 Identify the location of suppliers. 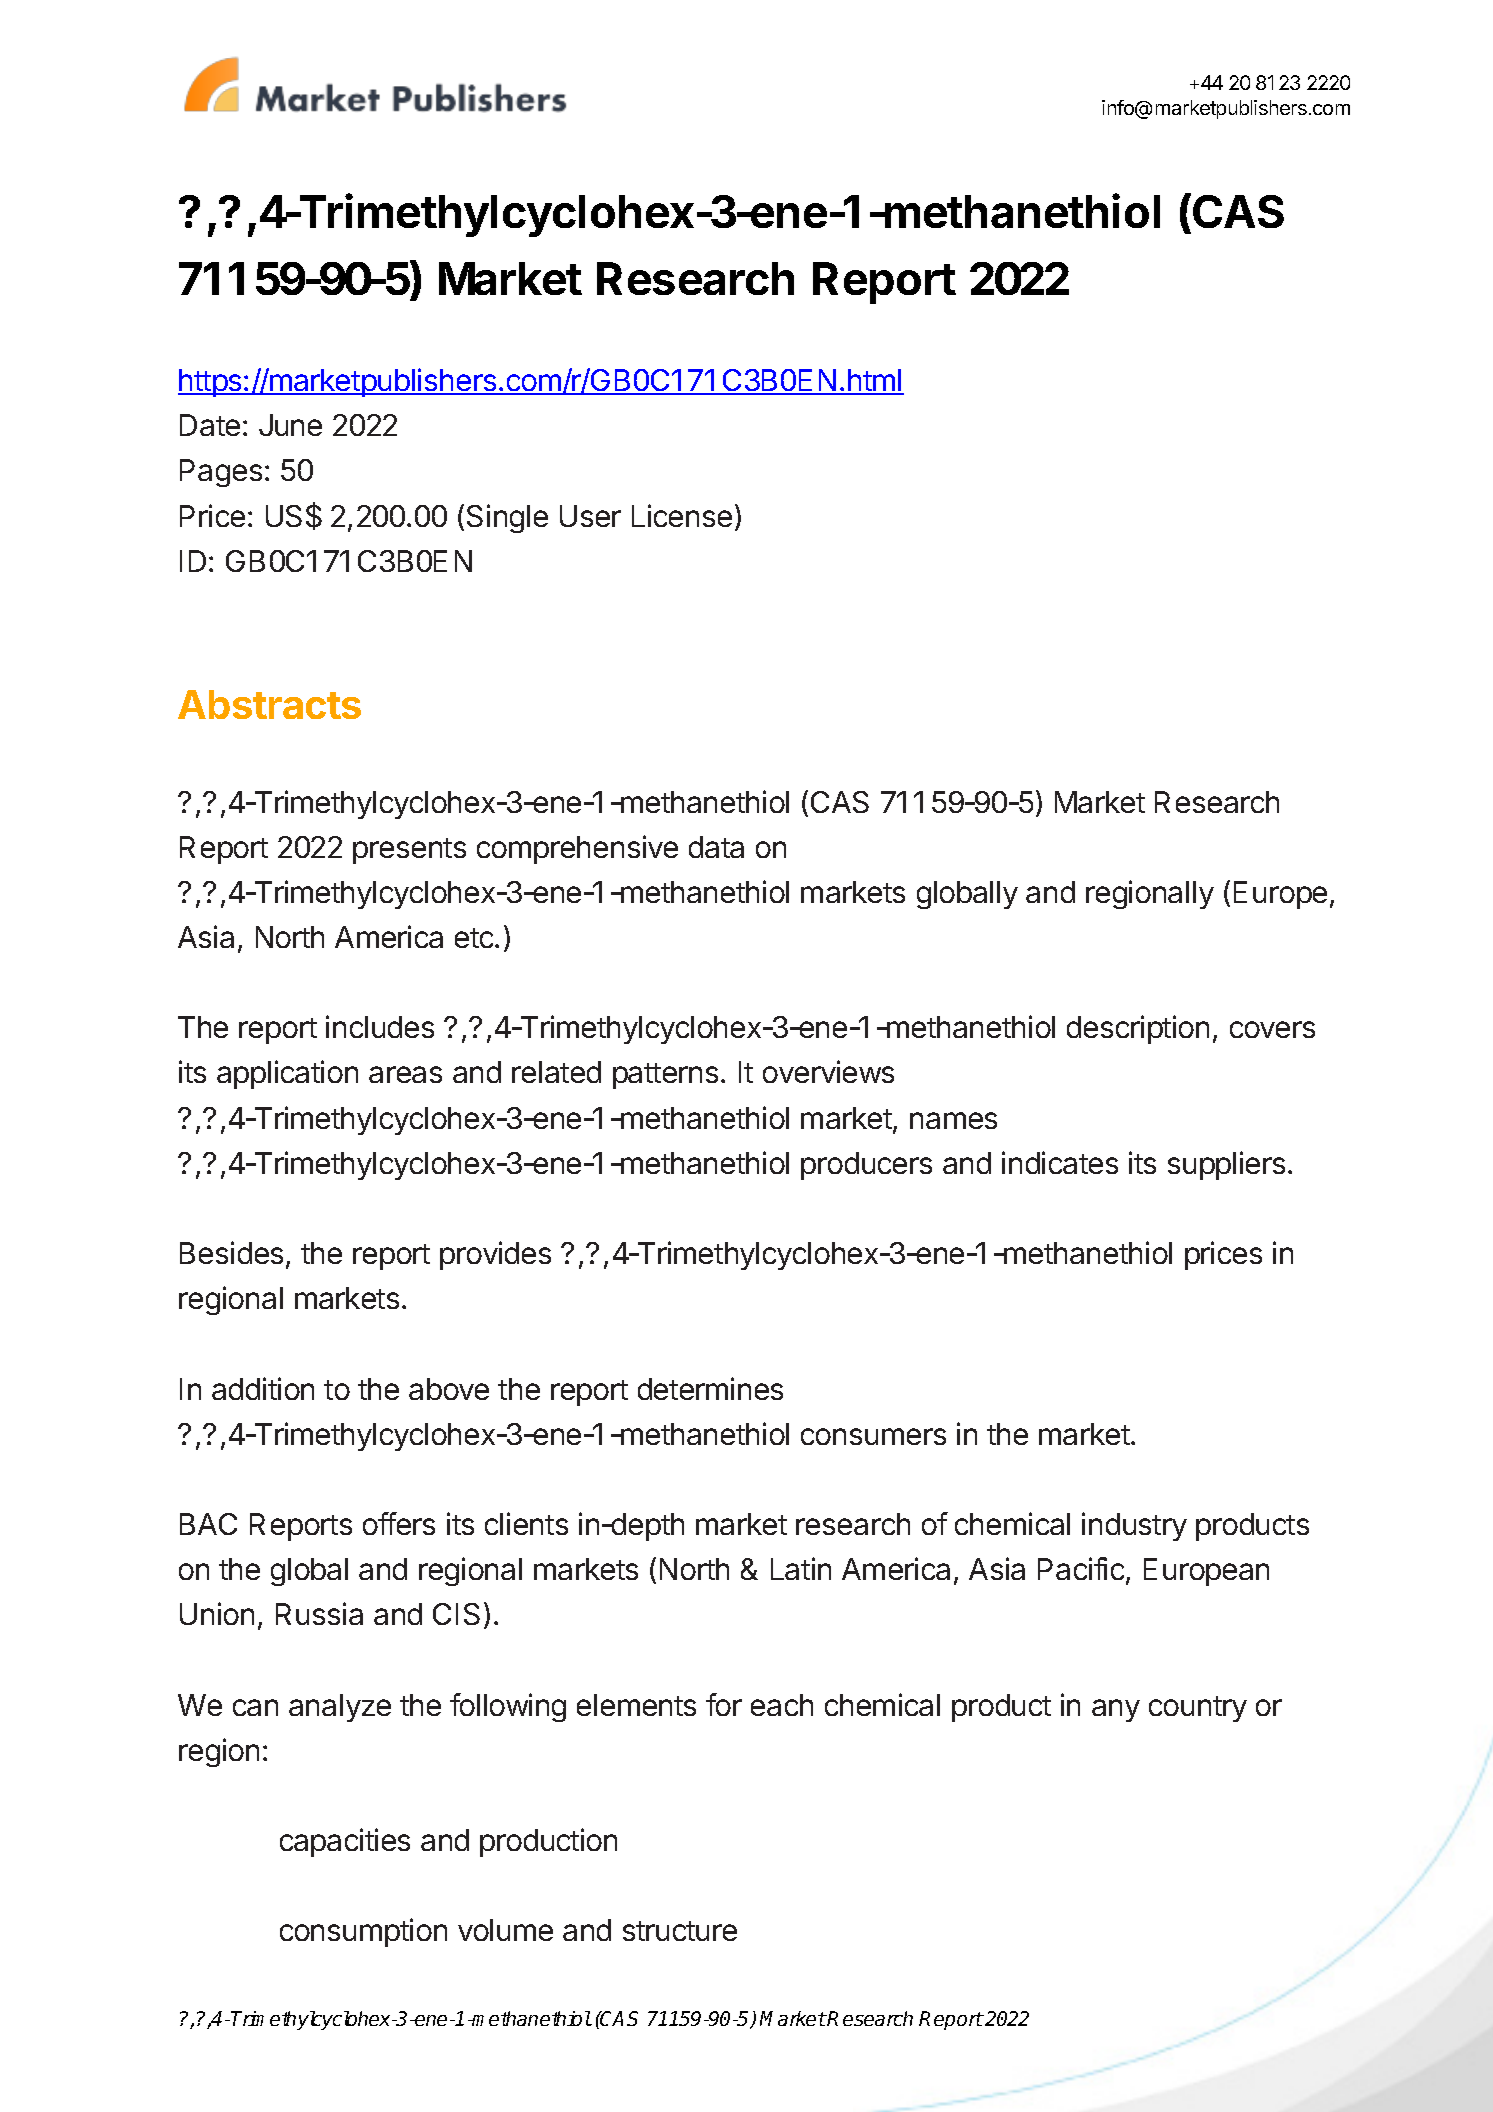
(1226, 1165).
